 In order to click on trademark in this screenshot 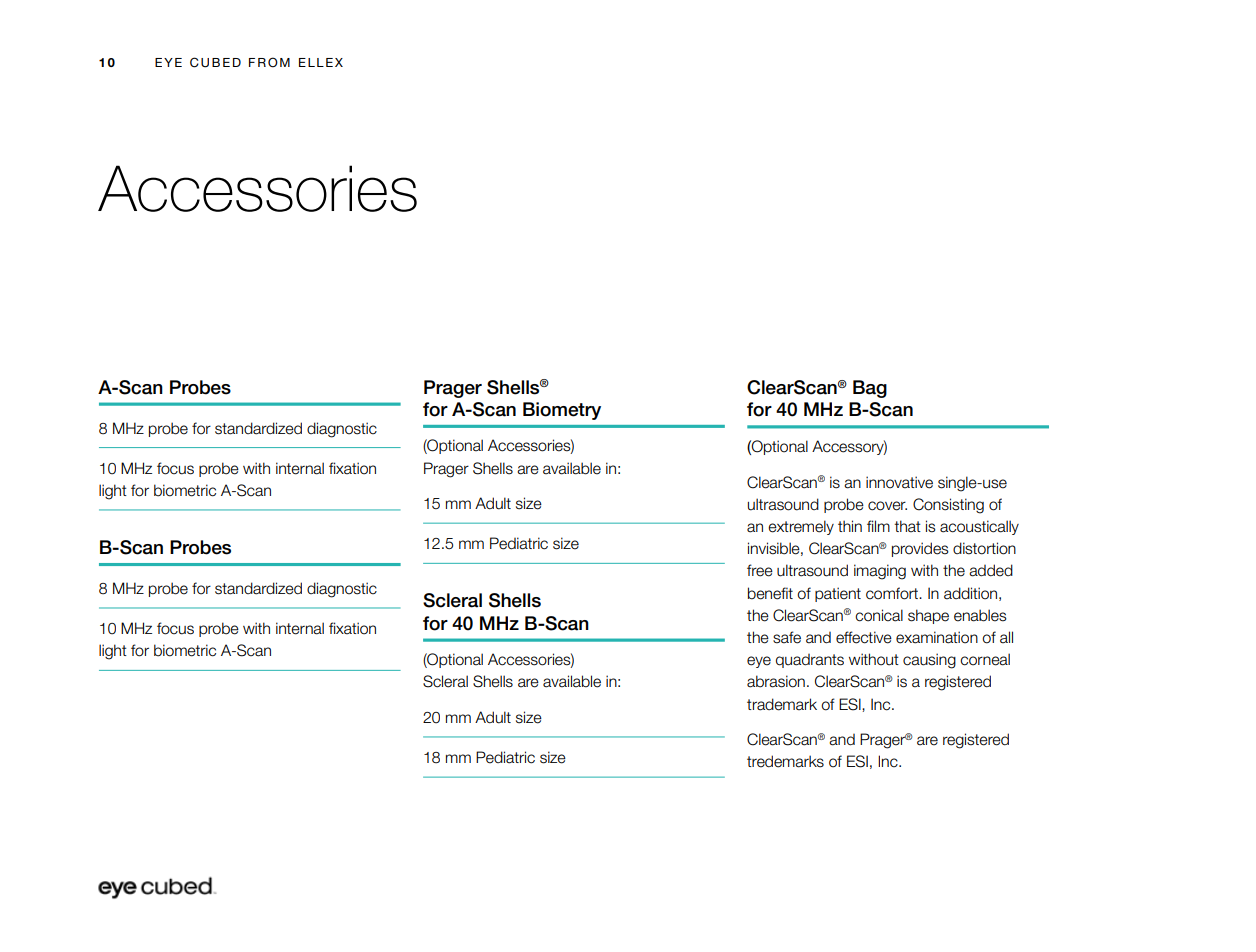, I will do `click(782, 704)`.
